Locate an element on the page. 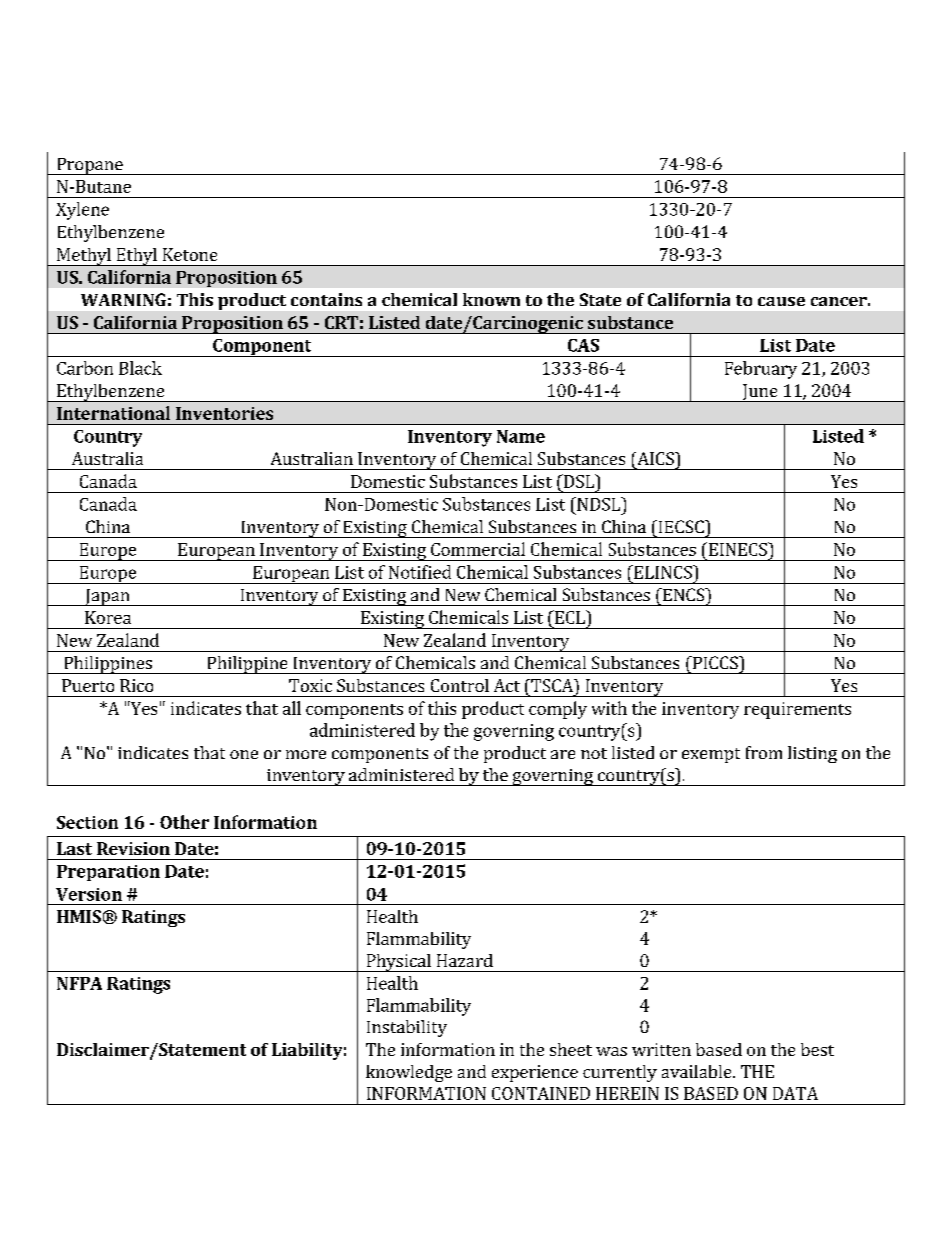 The height and width of the page is (1233, 952). cause is located at coordinates (781, 301).
